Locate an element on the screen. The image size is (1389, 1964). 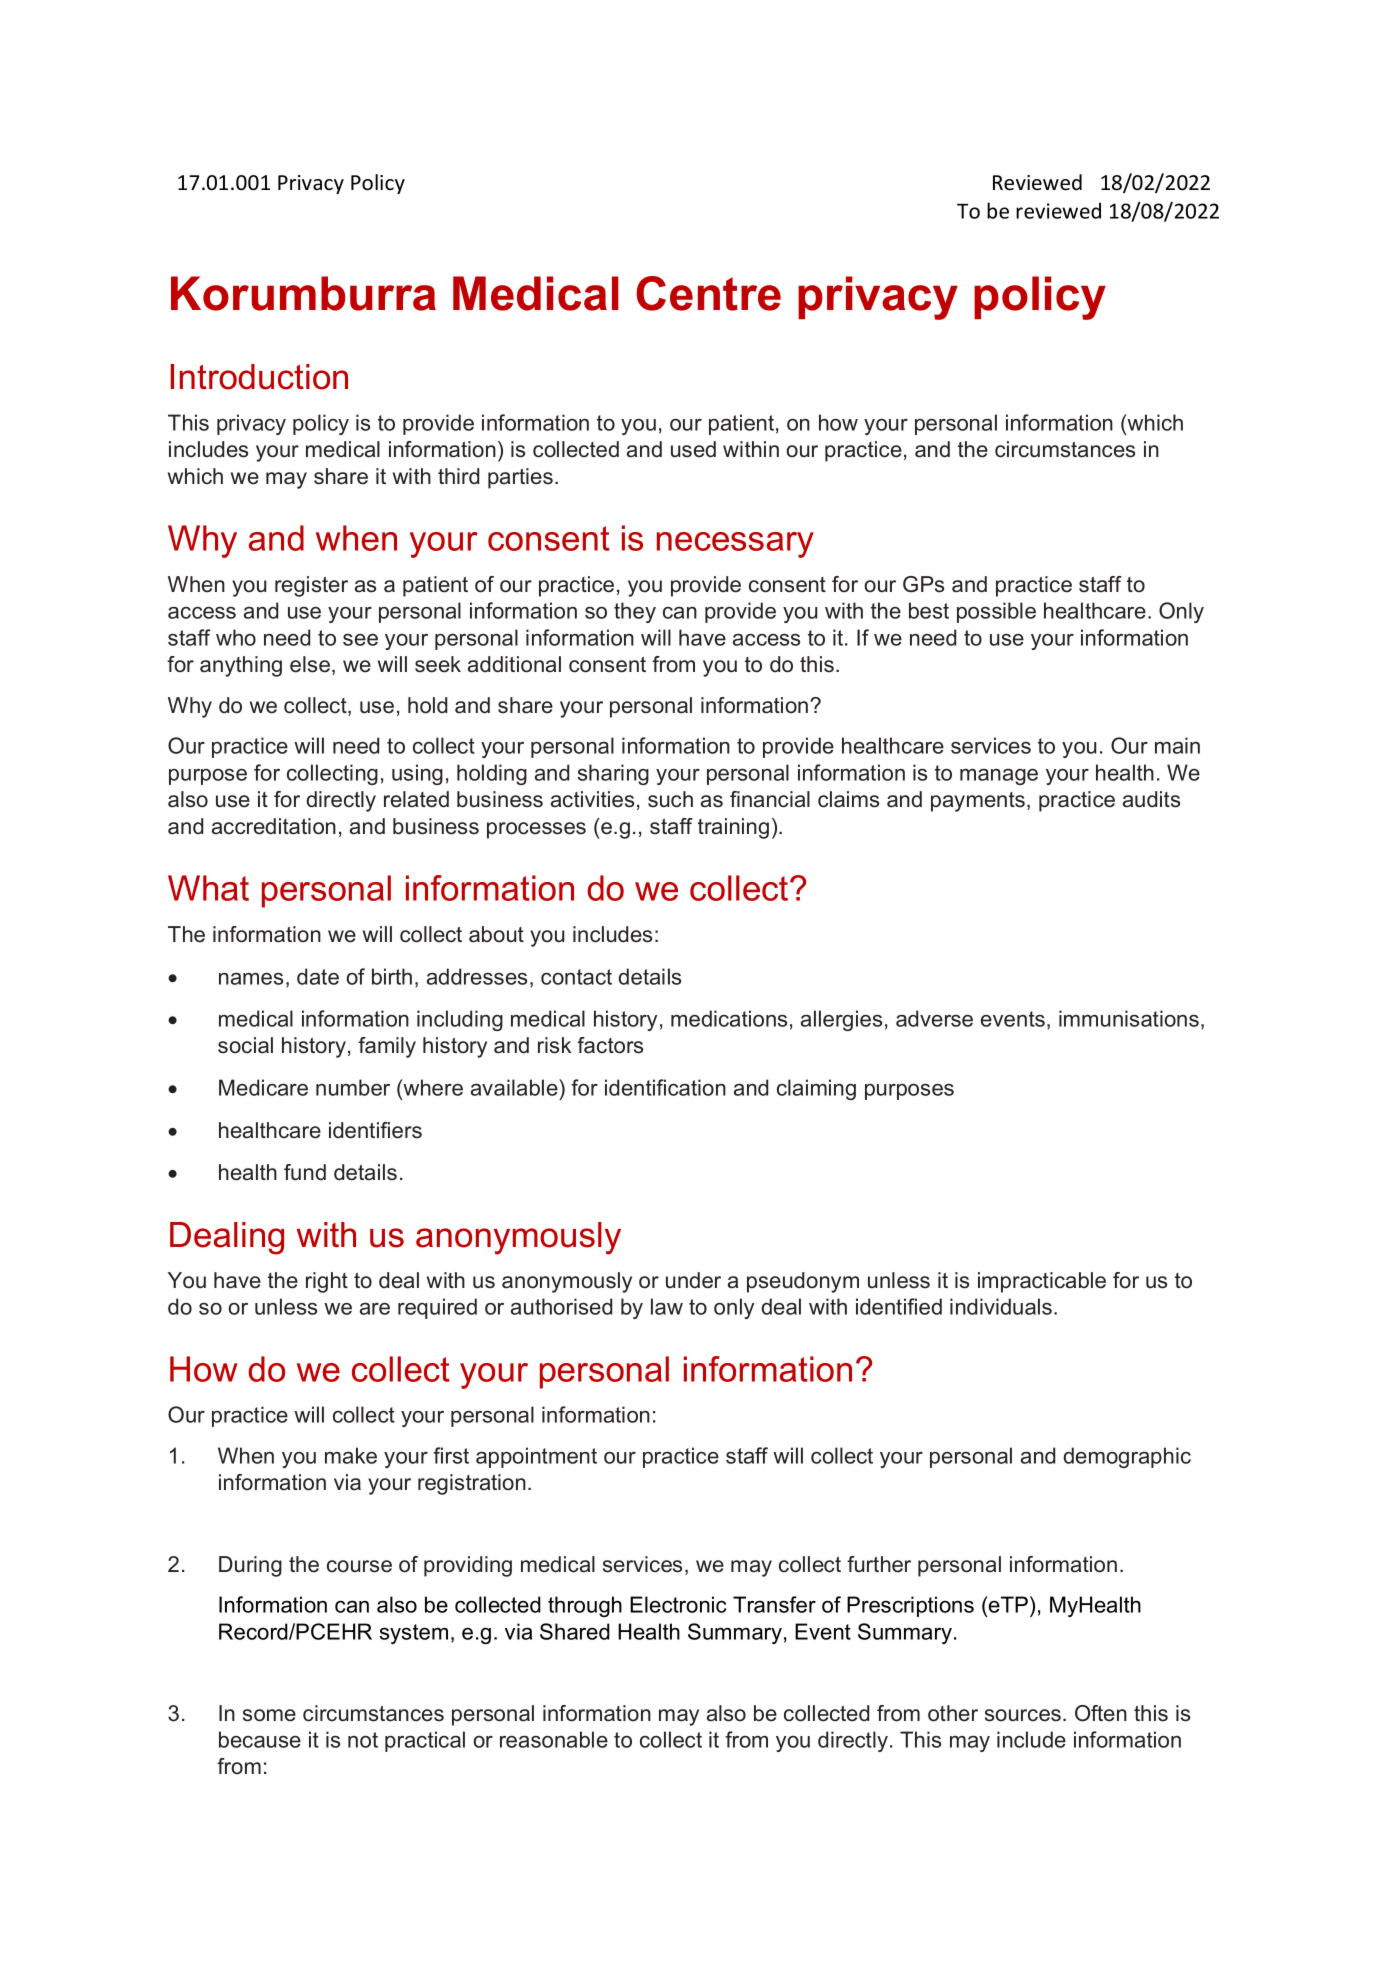
medications is located at coordinates (729, 1018).
